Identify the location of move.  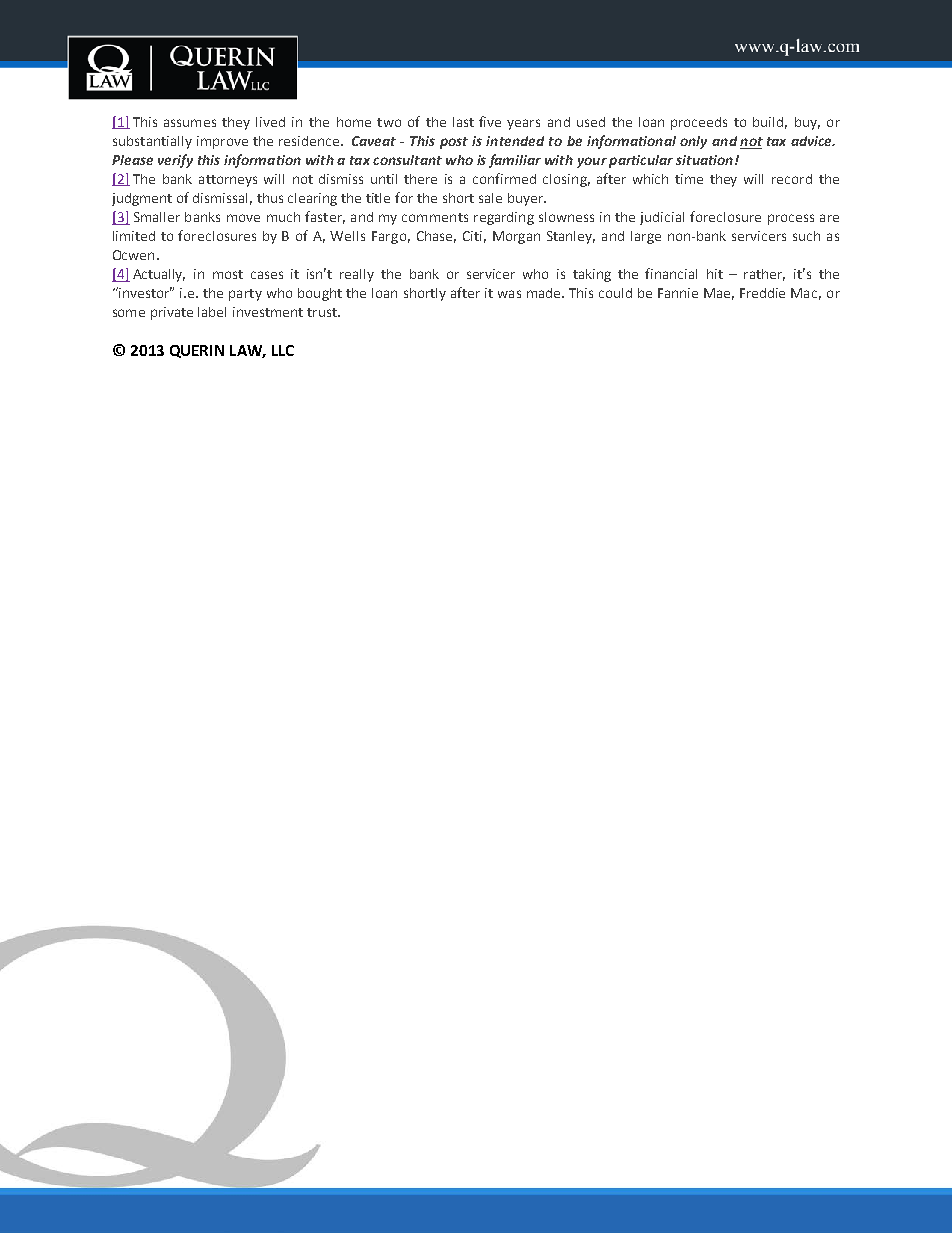
(243, 218).
